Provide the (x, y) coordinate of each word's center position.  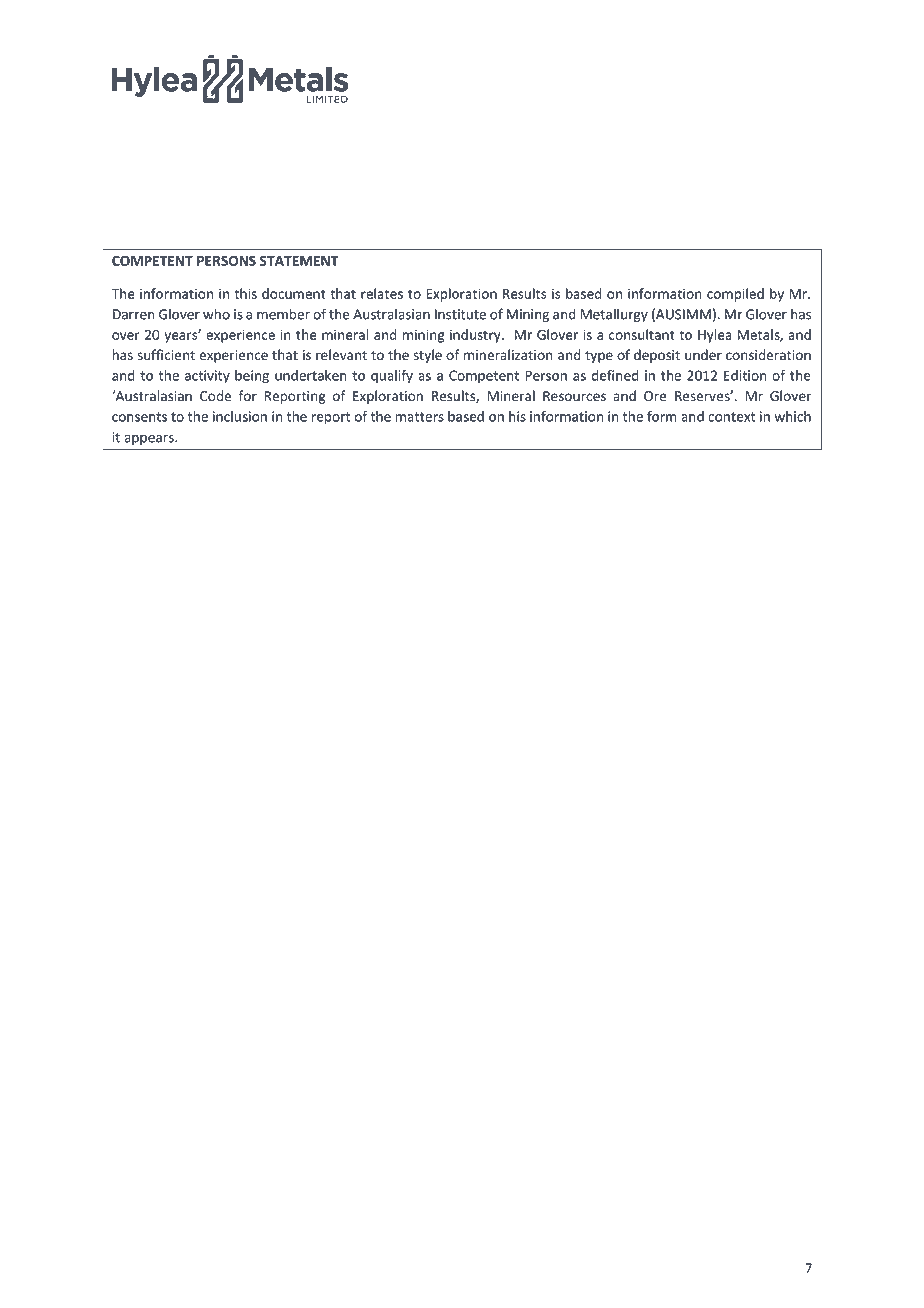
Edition (745, 375)
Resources (574, 396)
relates (382, 293)
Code (215, 396)
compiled (735, 295)
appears (150, 440)
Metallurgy (614, 315)
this (246, 293)
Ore (655, 396)
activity (207, 377)
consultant (642, 334)
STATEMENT (299, 260)
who (216, 314)
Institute (460, 314)
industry (476, 336)
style (427, 356)
